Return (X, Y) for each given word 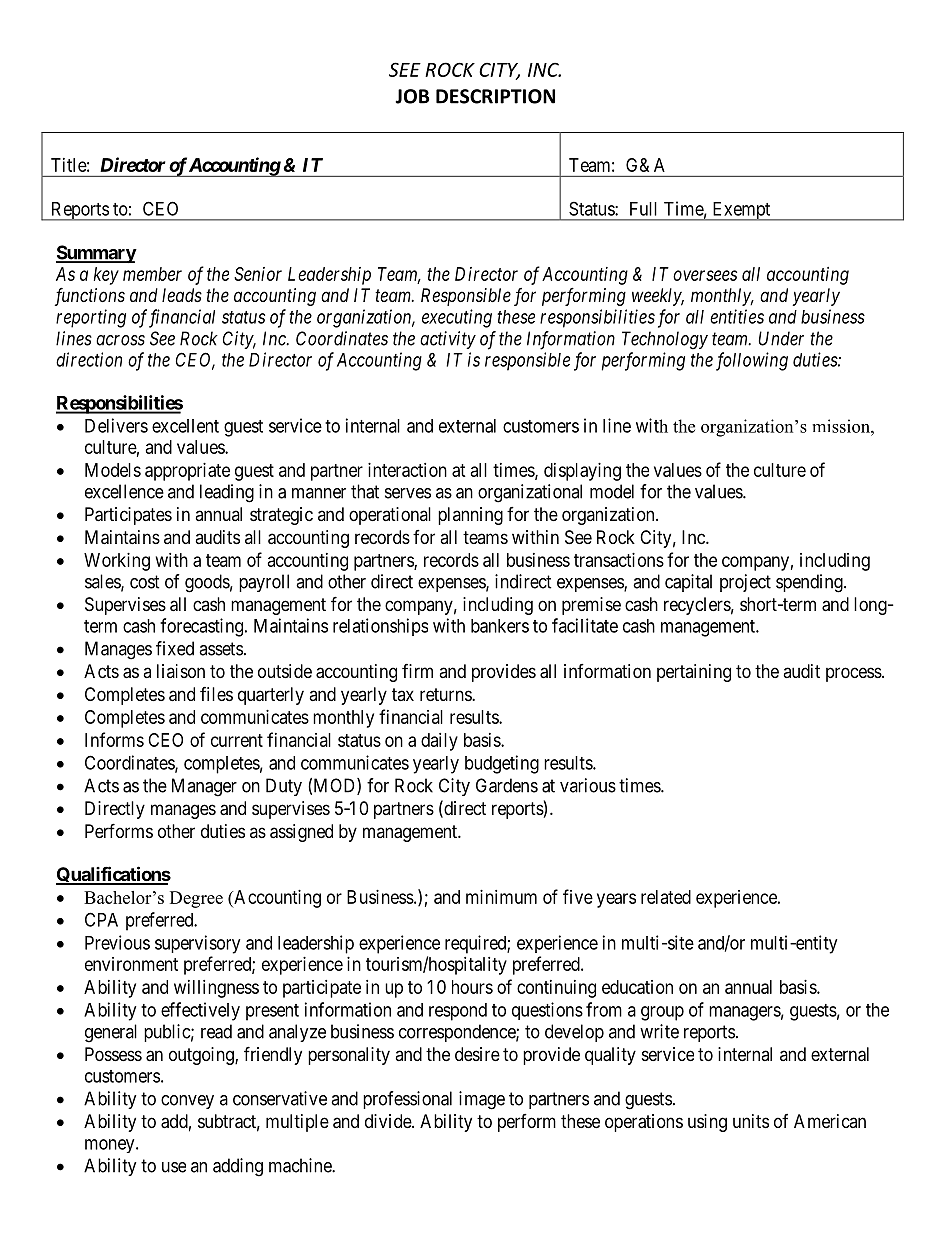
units (751, 1121)
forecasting (201, 627)
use (174, 1167)
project (745, 583)
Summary (96, 254)
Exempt (741, 211)
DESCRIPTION (495, 96)
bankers (500, 626)
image (482, 1100)
